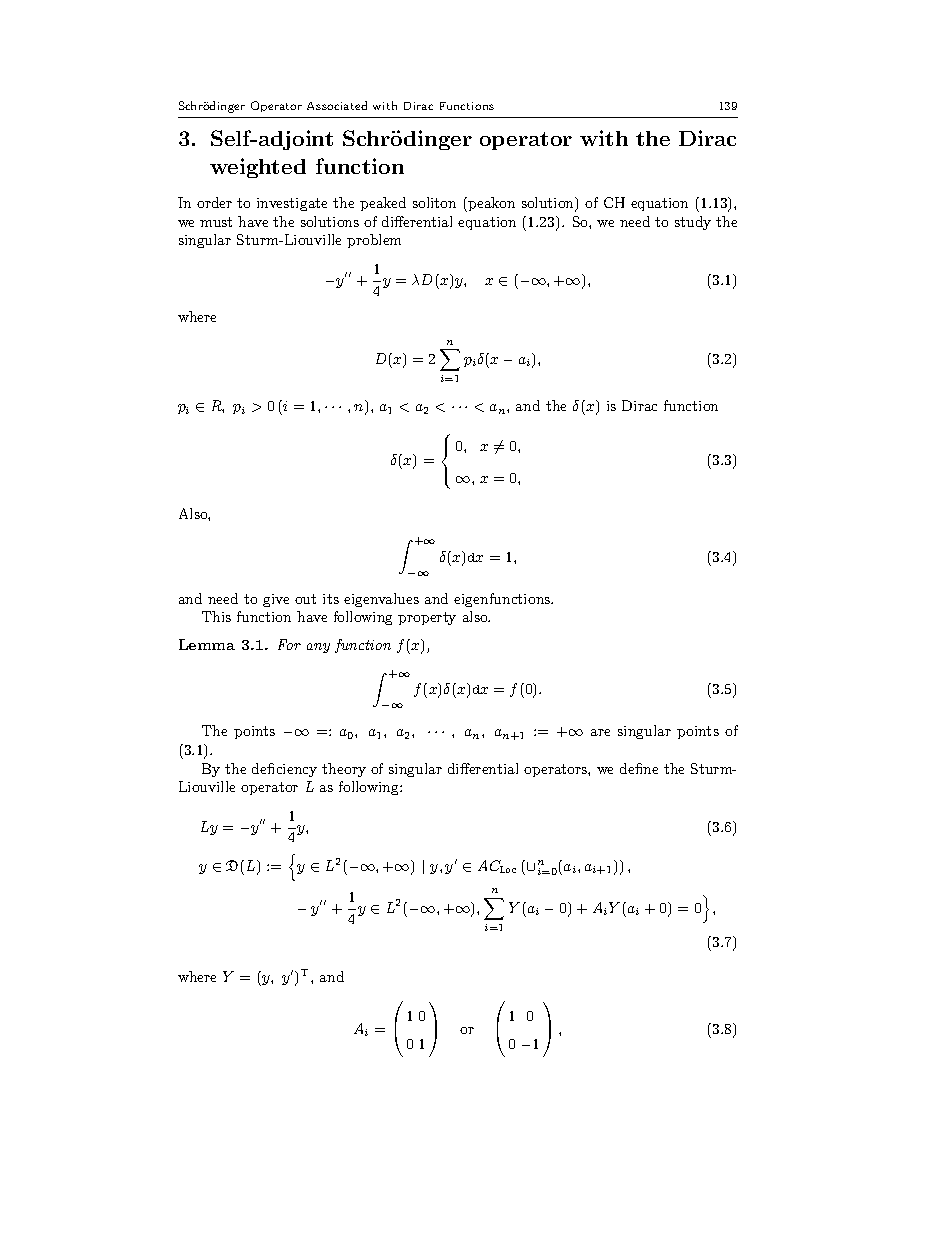  I want to click on property, so click(427, 618).
